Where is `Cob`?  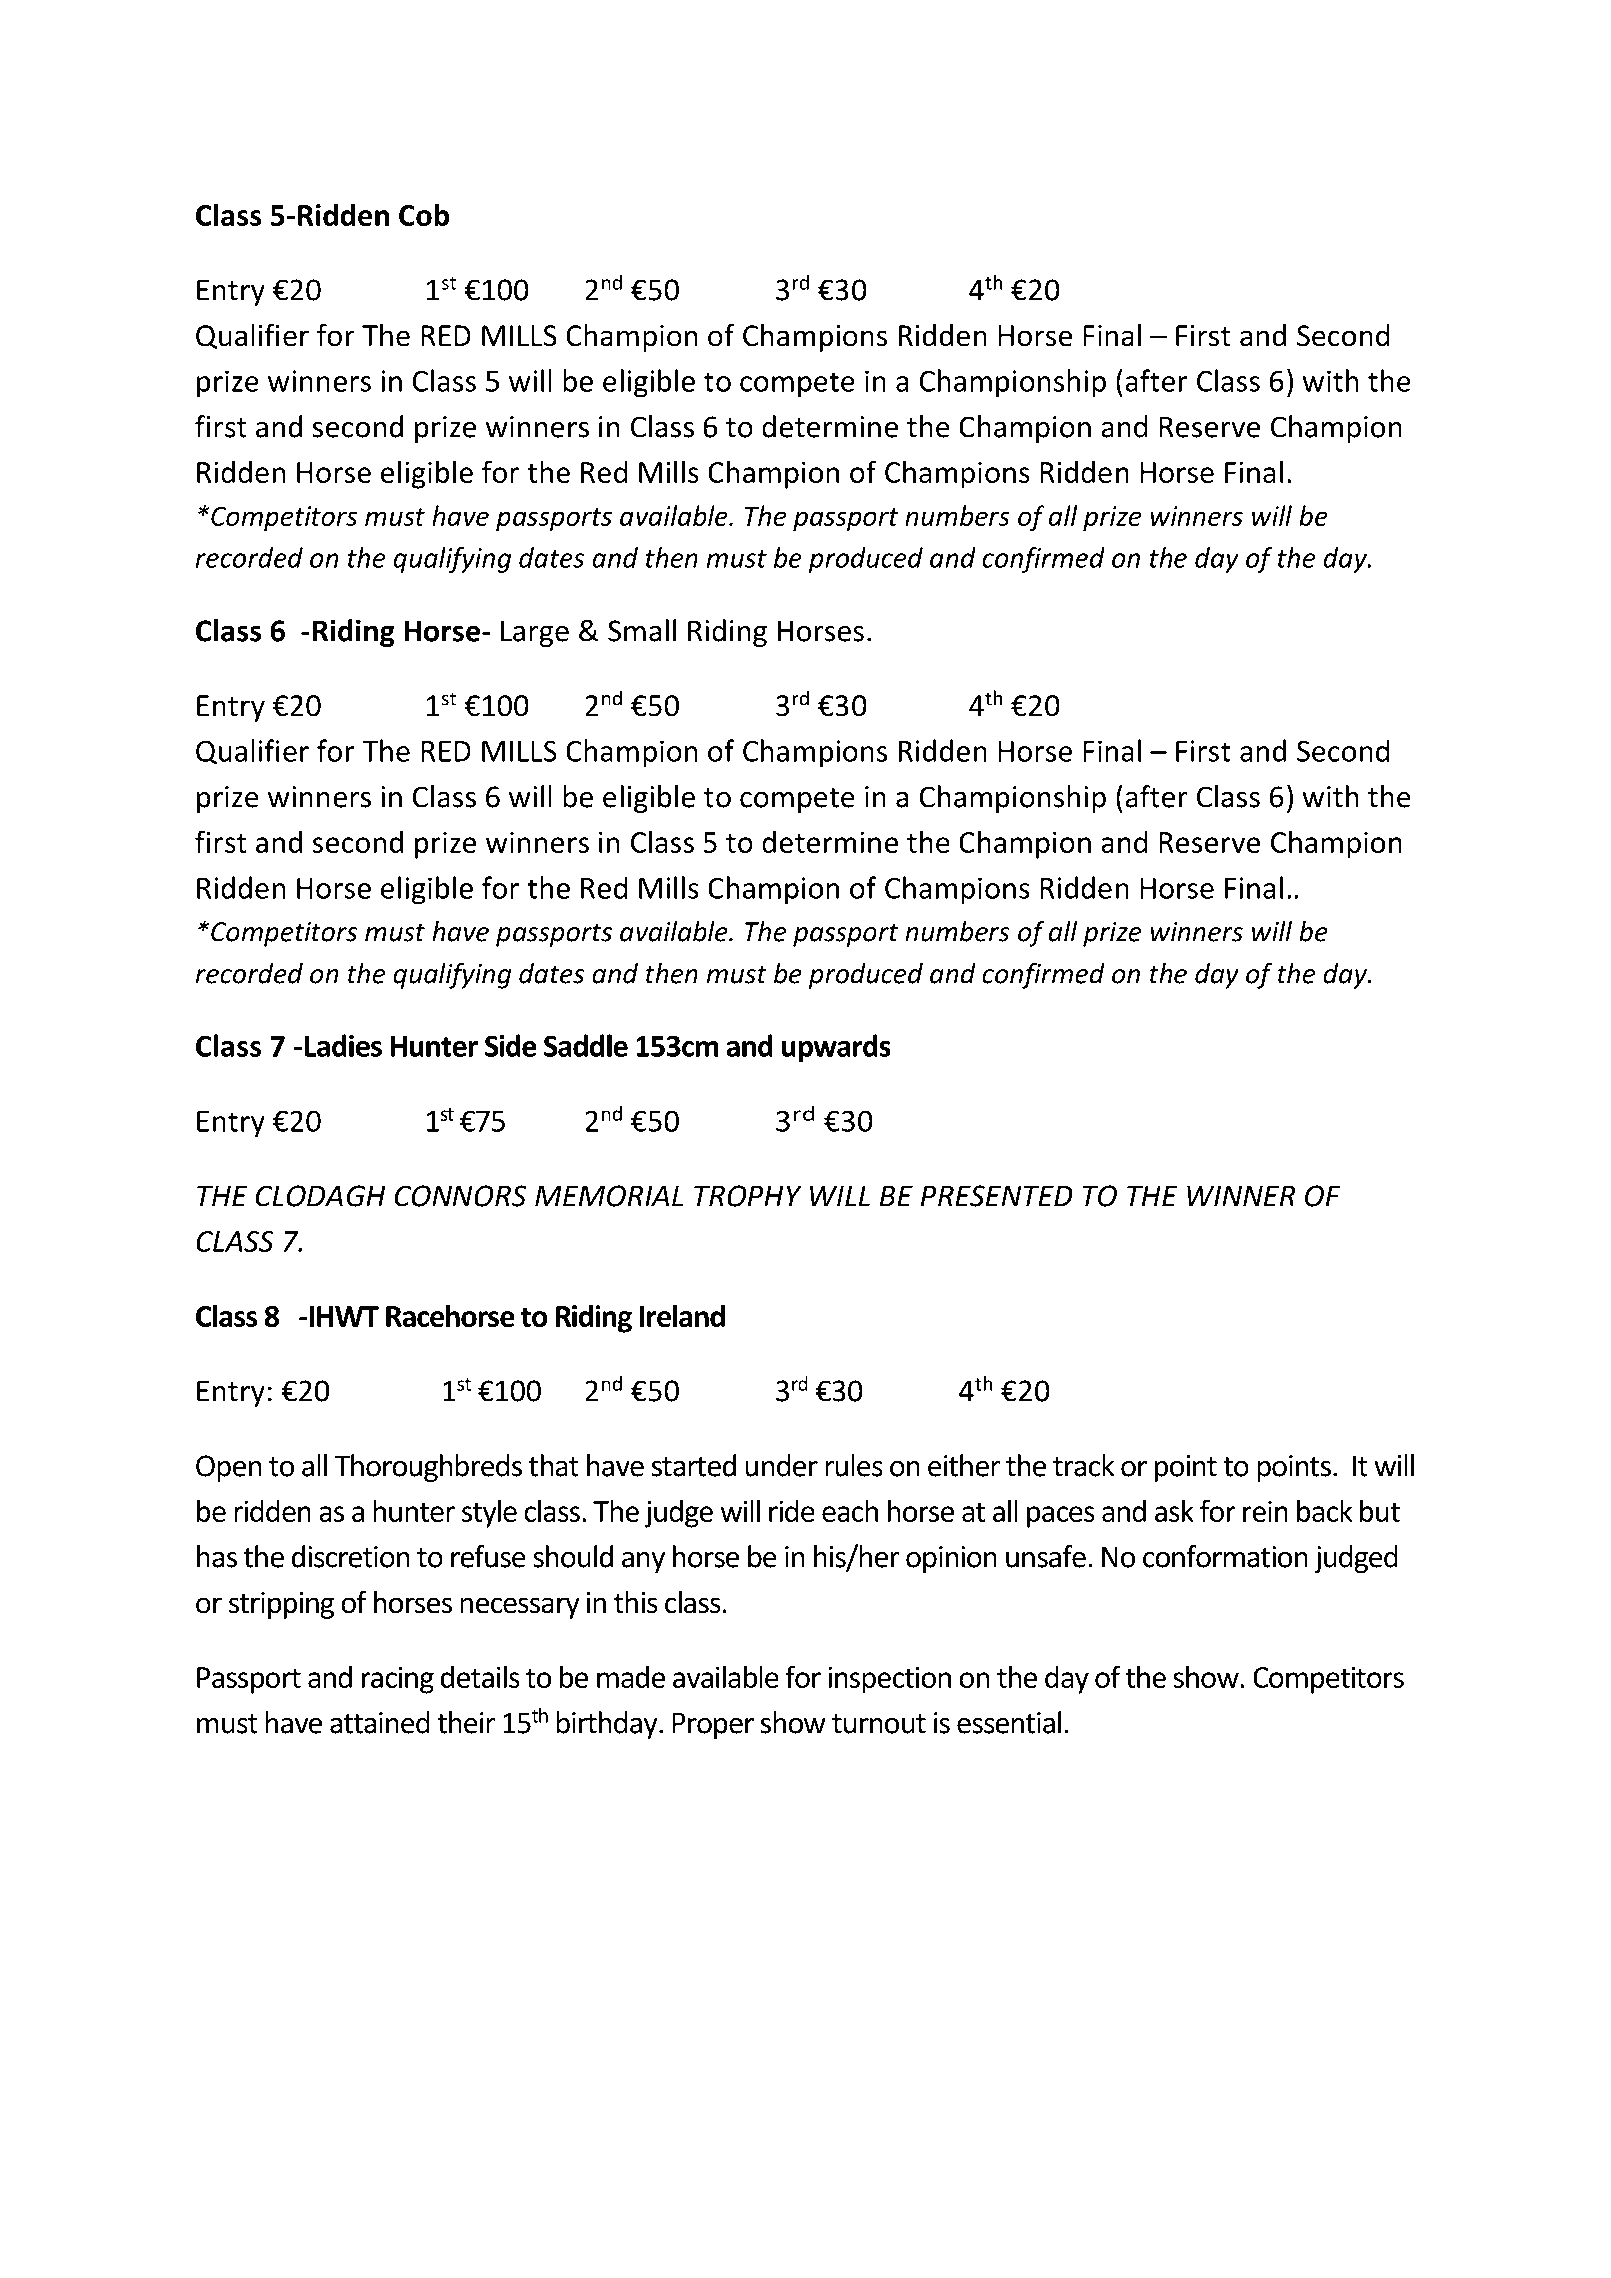 Cob is located at coordinates (424, 214).
